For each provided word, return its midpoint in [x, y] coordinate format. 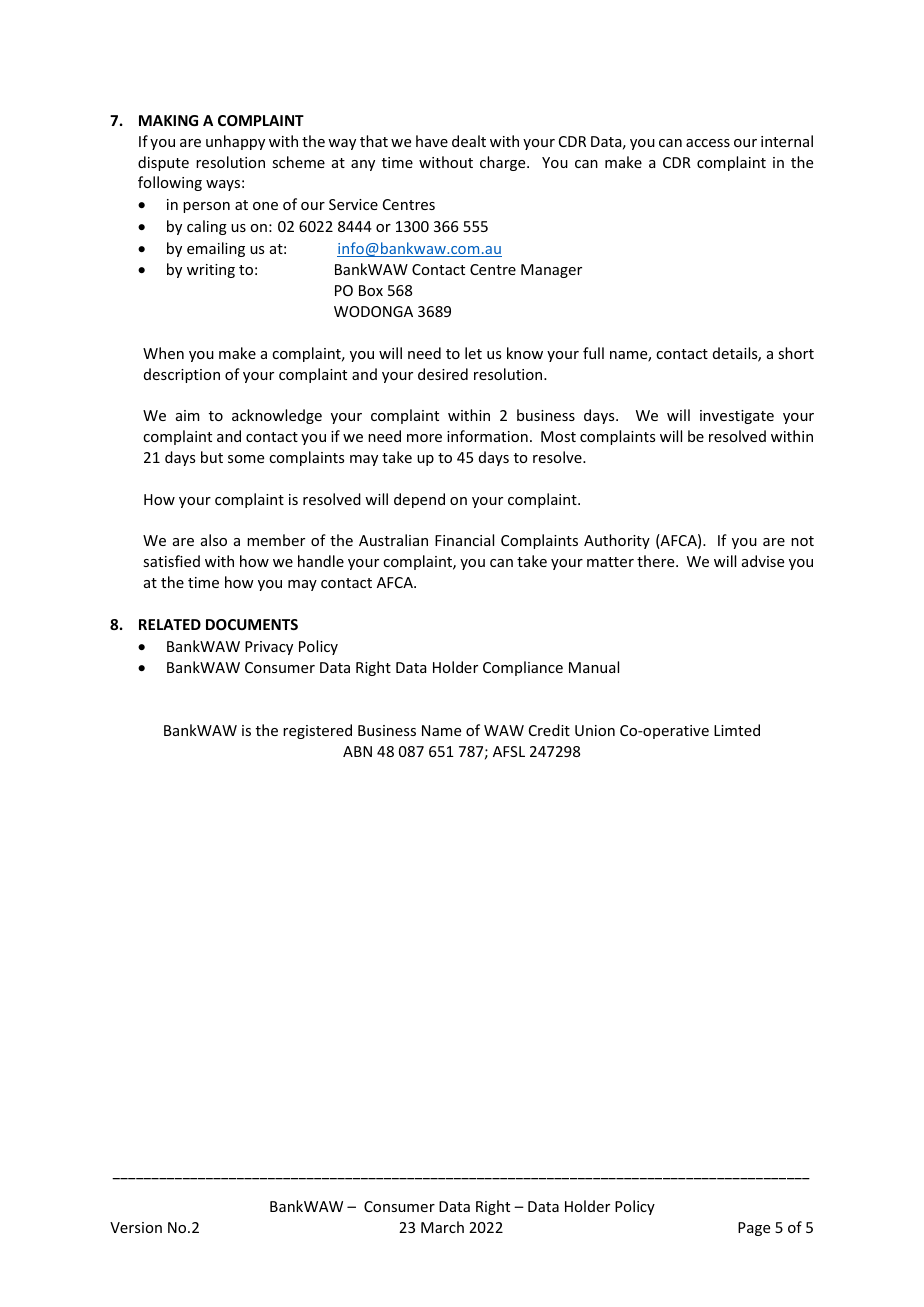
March [442, 1227]
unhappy [235, 142]
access [708, 143]
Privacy [269, 648]
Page [754, 1229]
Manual [594, 667]
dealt [469, 141]
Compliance [523, 668]
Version [136, 1227]
